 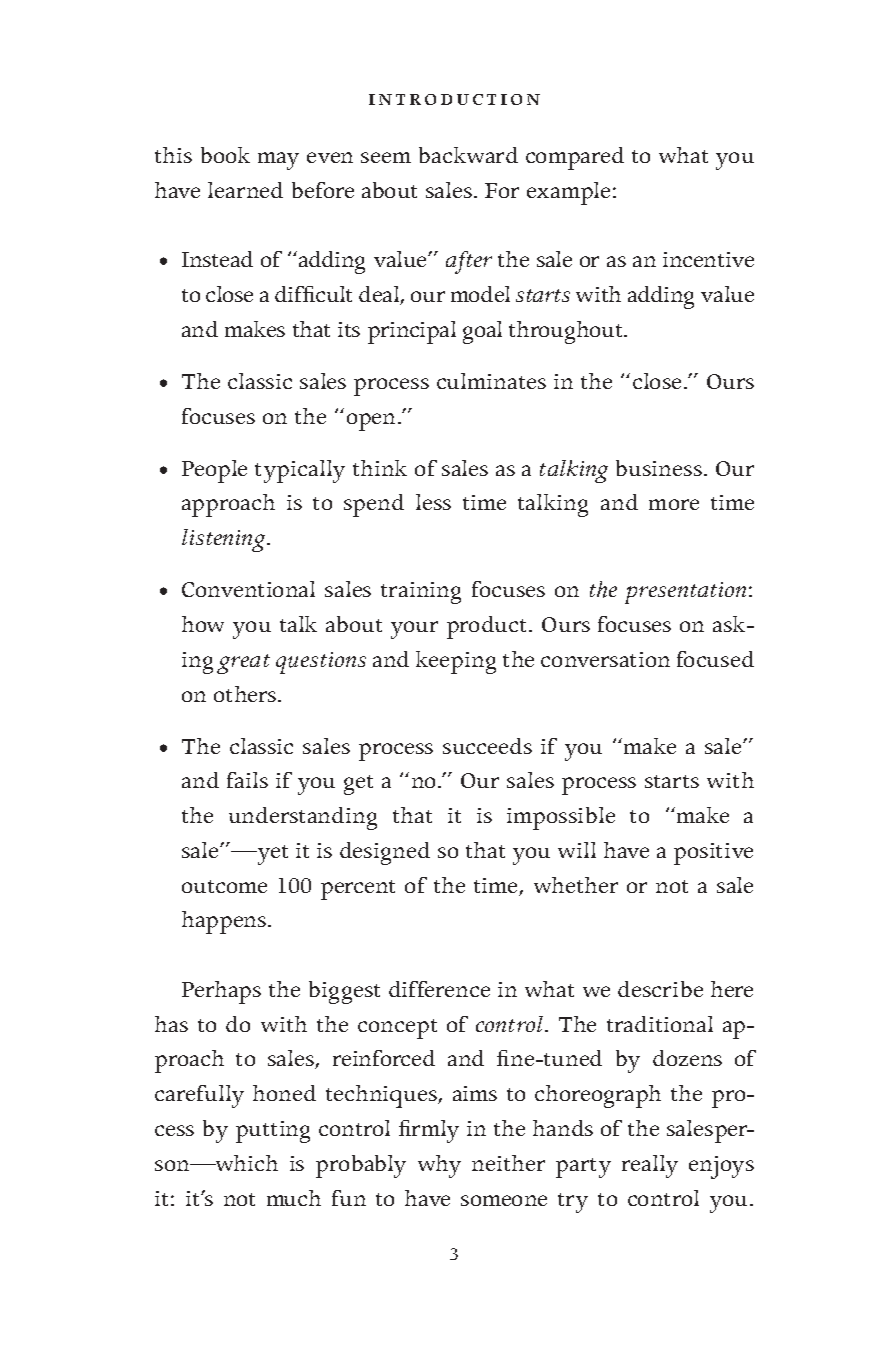 What do you see at coordinates (650, 1166) in the screenshot?
I see `really` at bounding box center [650, 1166].
